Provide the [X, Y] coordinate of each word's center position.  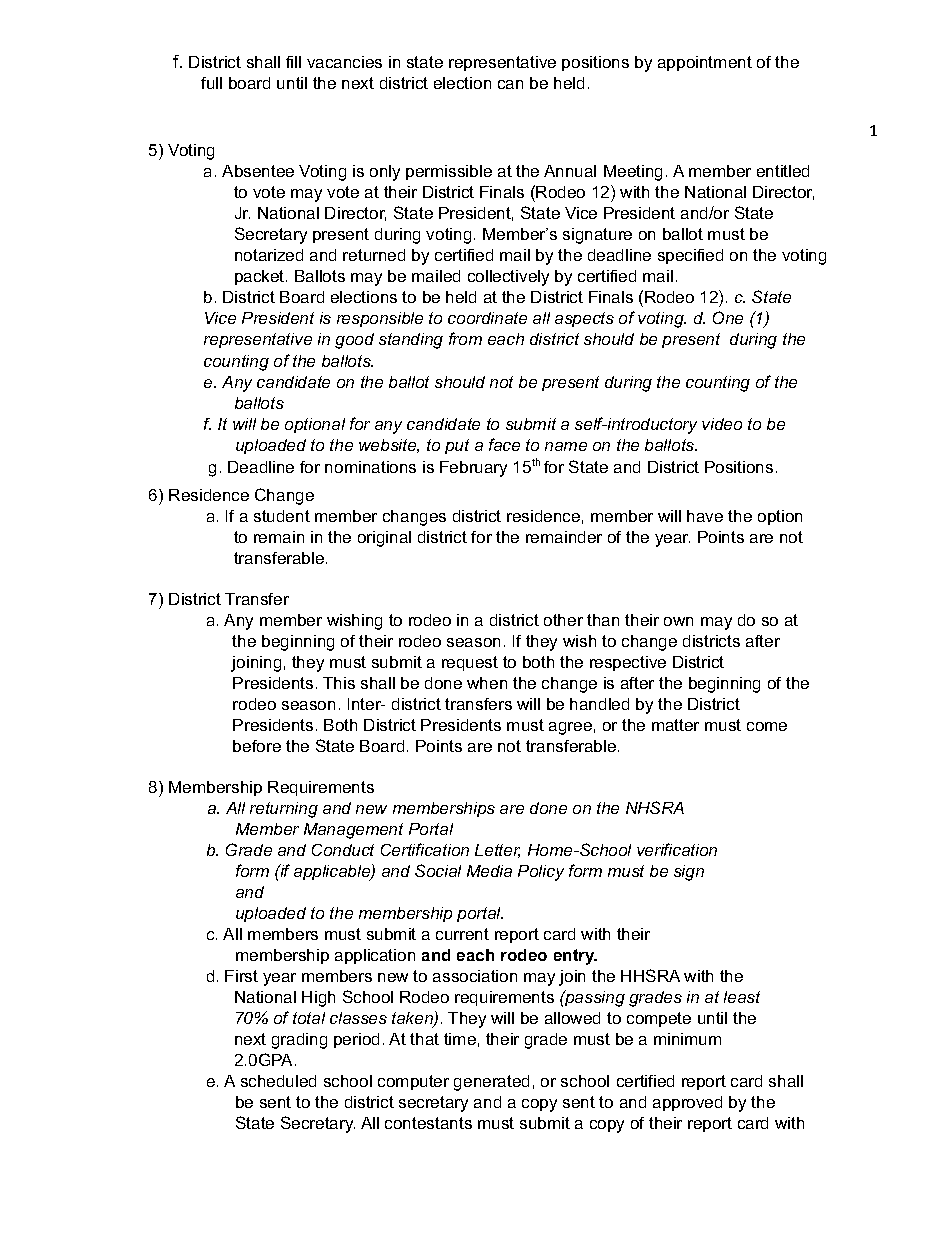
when [487, 683]
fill [293, 62]
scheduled [278, 1081]
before [257, 746]
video [722, 424]
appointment [705, 63]
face [504, 444]
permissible [449, 172]
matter [675, 725]
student [282, 516]
